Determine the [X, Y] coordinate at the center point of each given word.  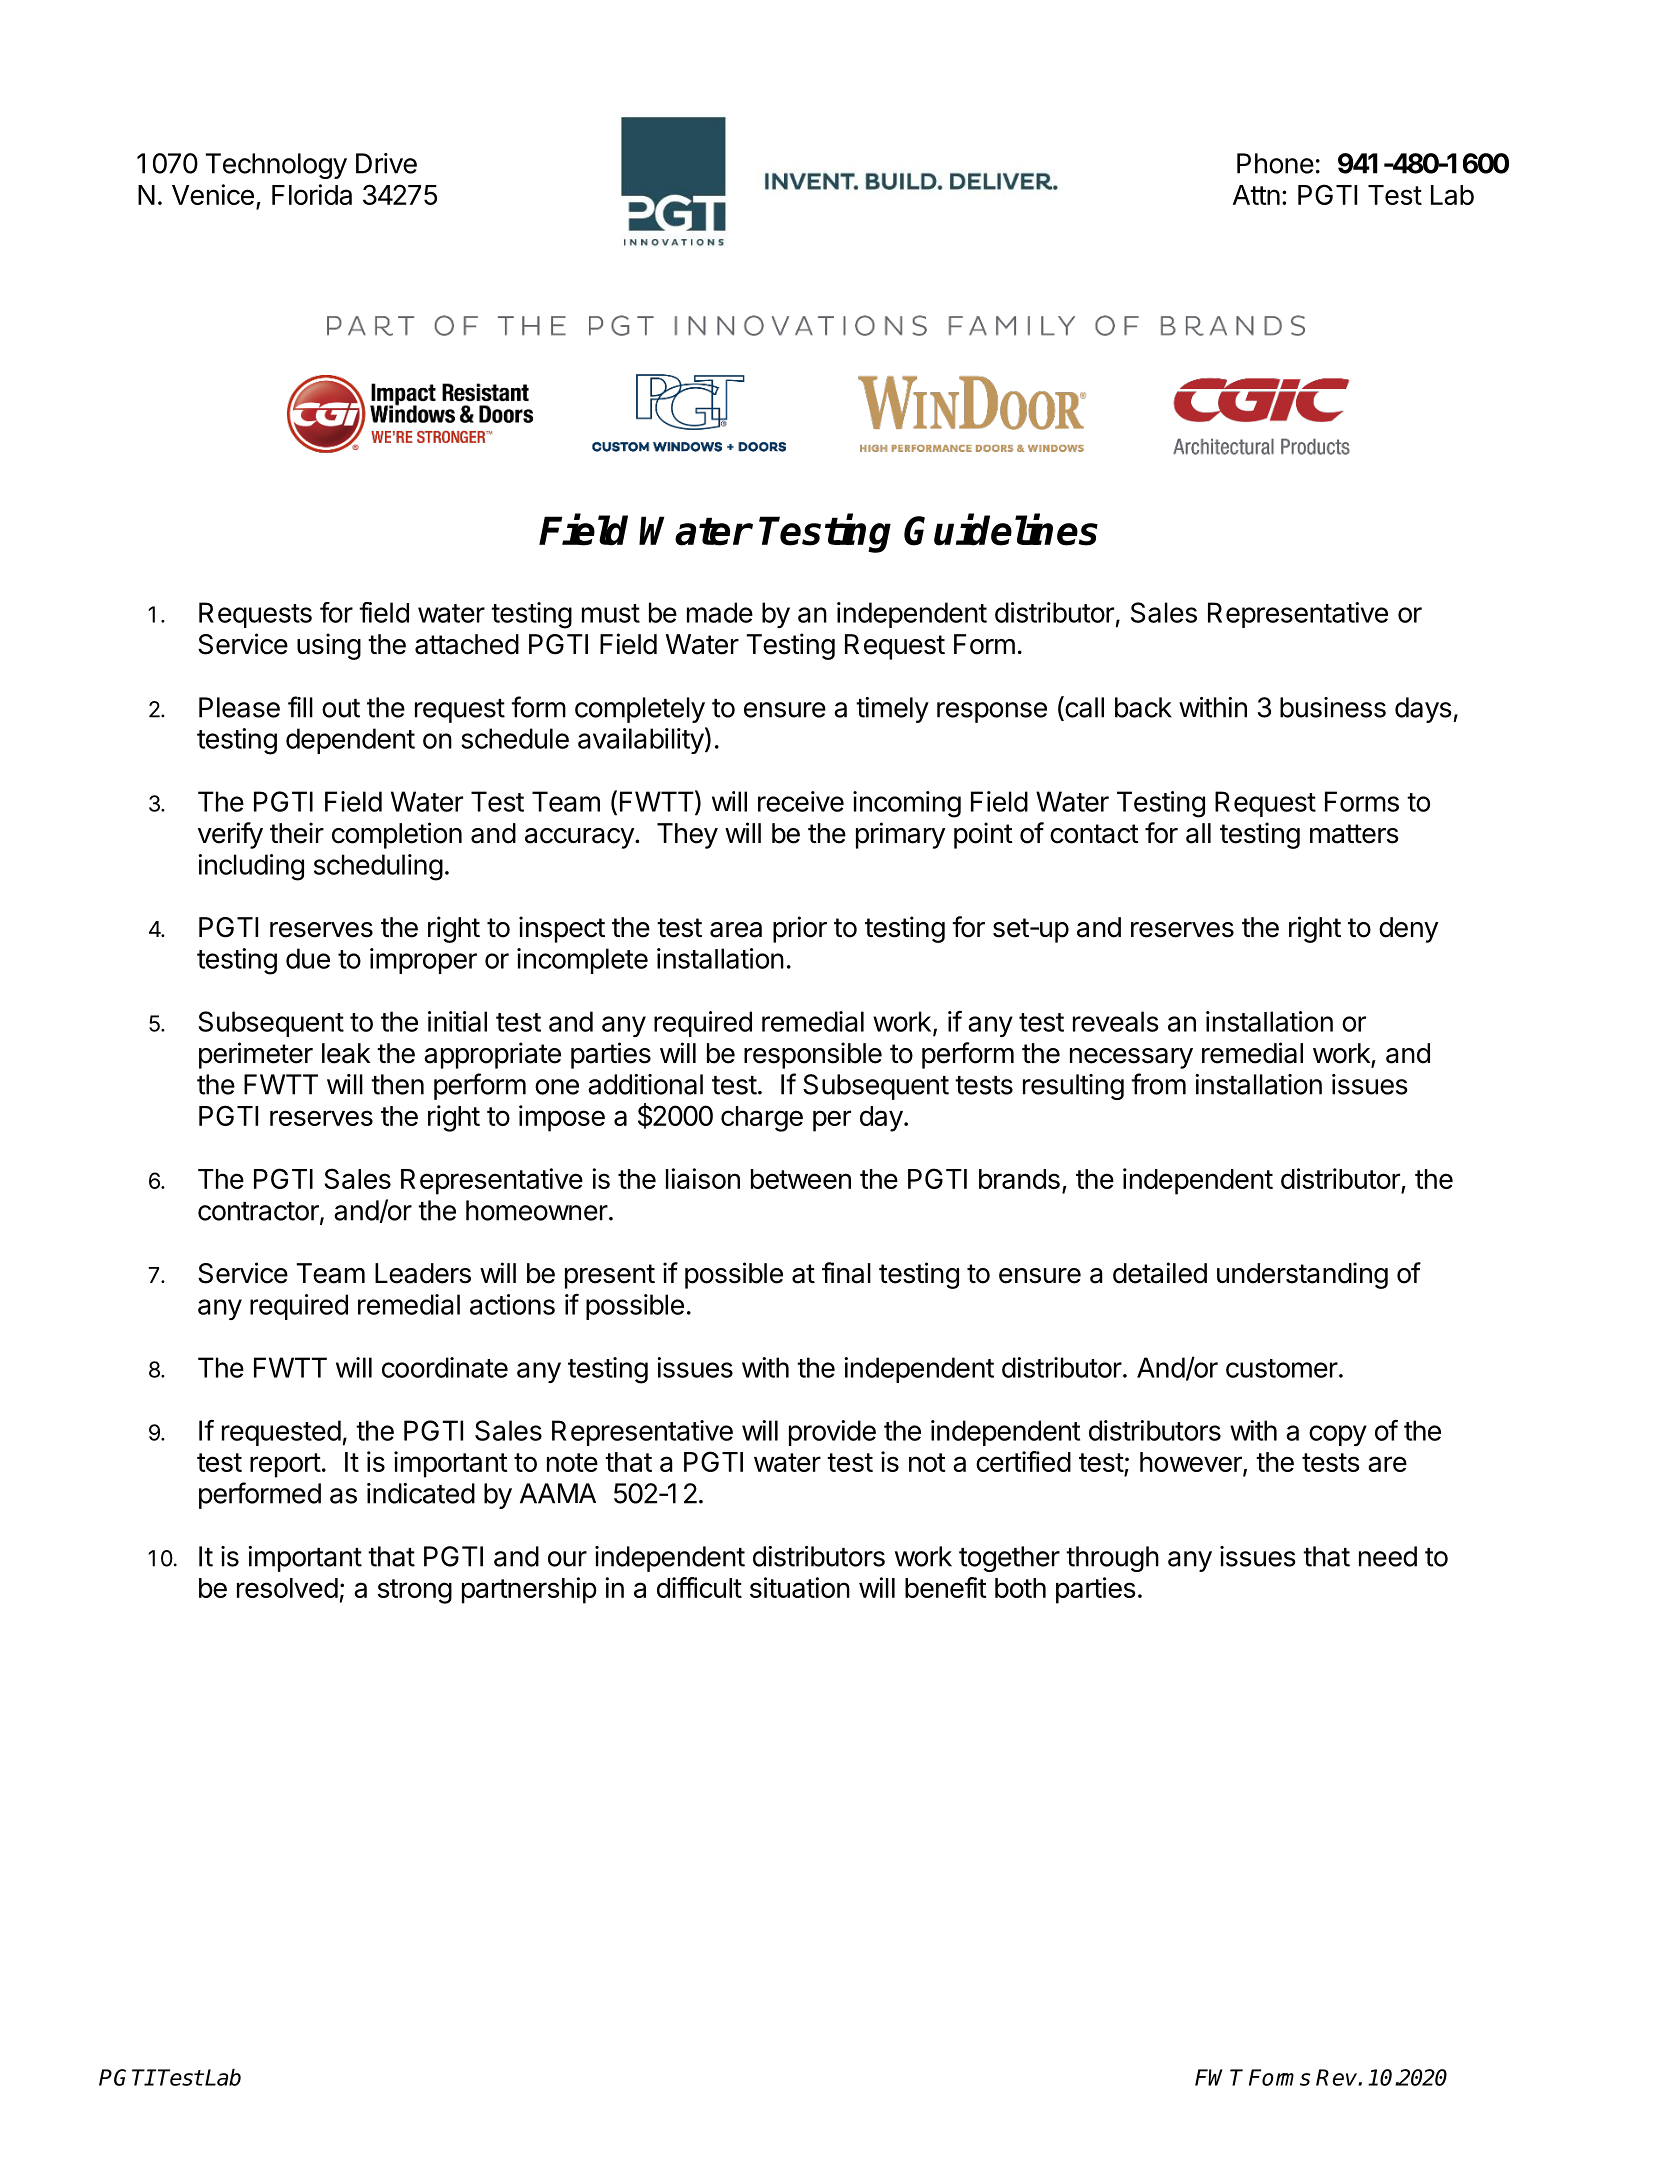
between [801, 1179]
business [1333, 707]
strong [415, 1591]
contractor [259, 1212]
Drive [386, 163]
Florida [312, 194]
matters [1354, 834]
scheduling [378, 867]
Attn [1256, 195]
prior [800, 929]
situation [800, 1587]
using [329, 646]
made [720, 612]
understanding [1302, 1275]
